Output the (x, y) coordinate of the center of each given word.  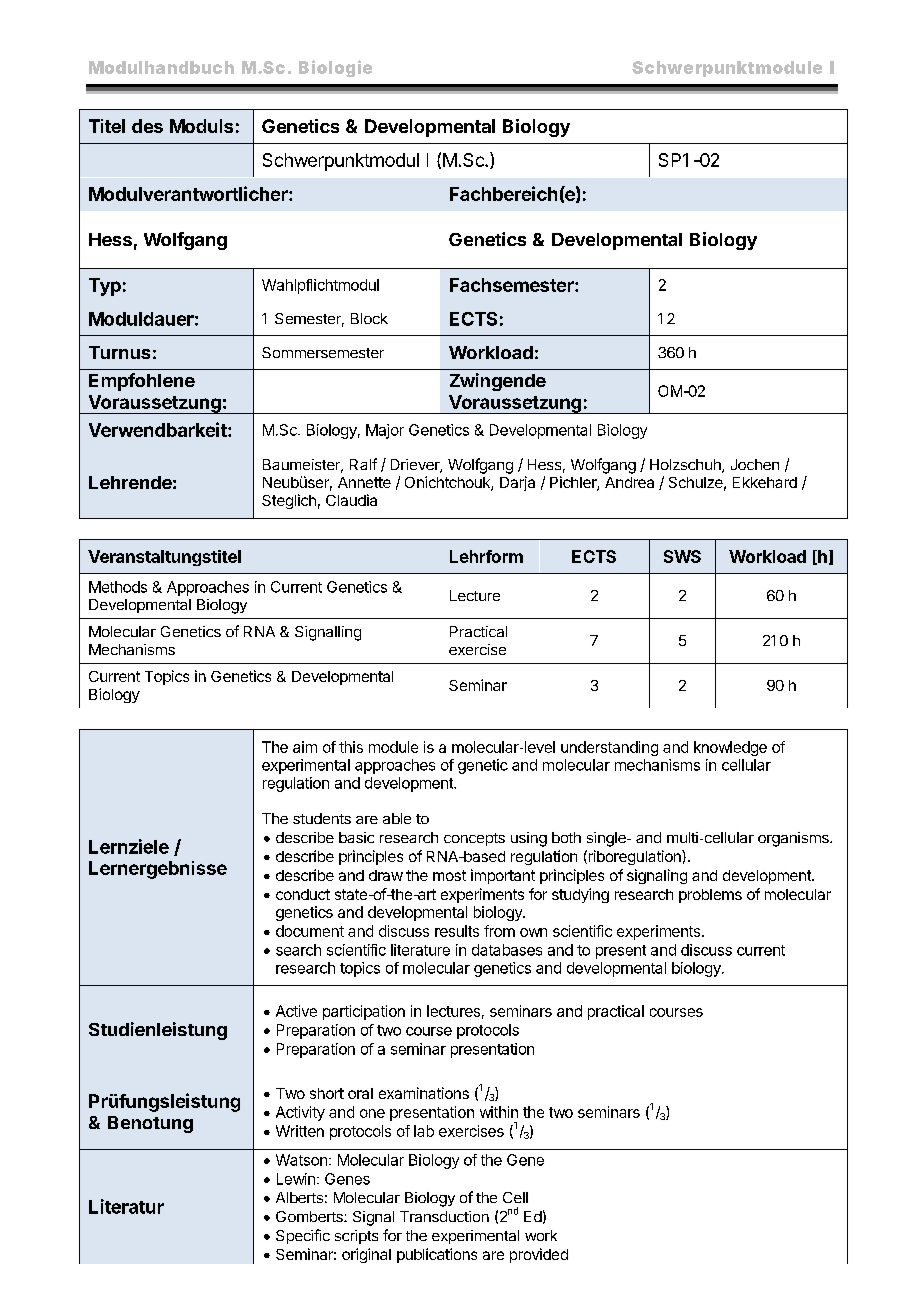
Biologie (335, 68)
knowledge (730, 748)
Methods (118, 587)
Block (369, 318)
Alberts (299, 1197)
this (351, 747)
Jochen (755, 464)
